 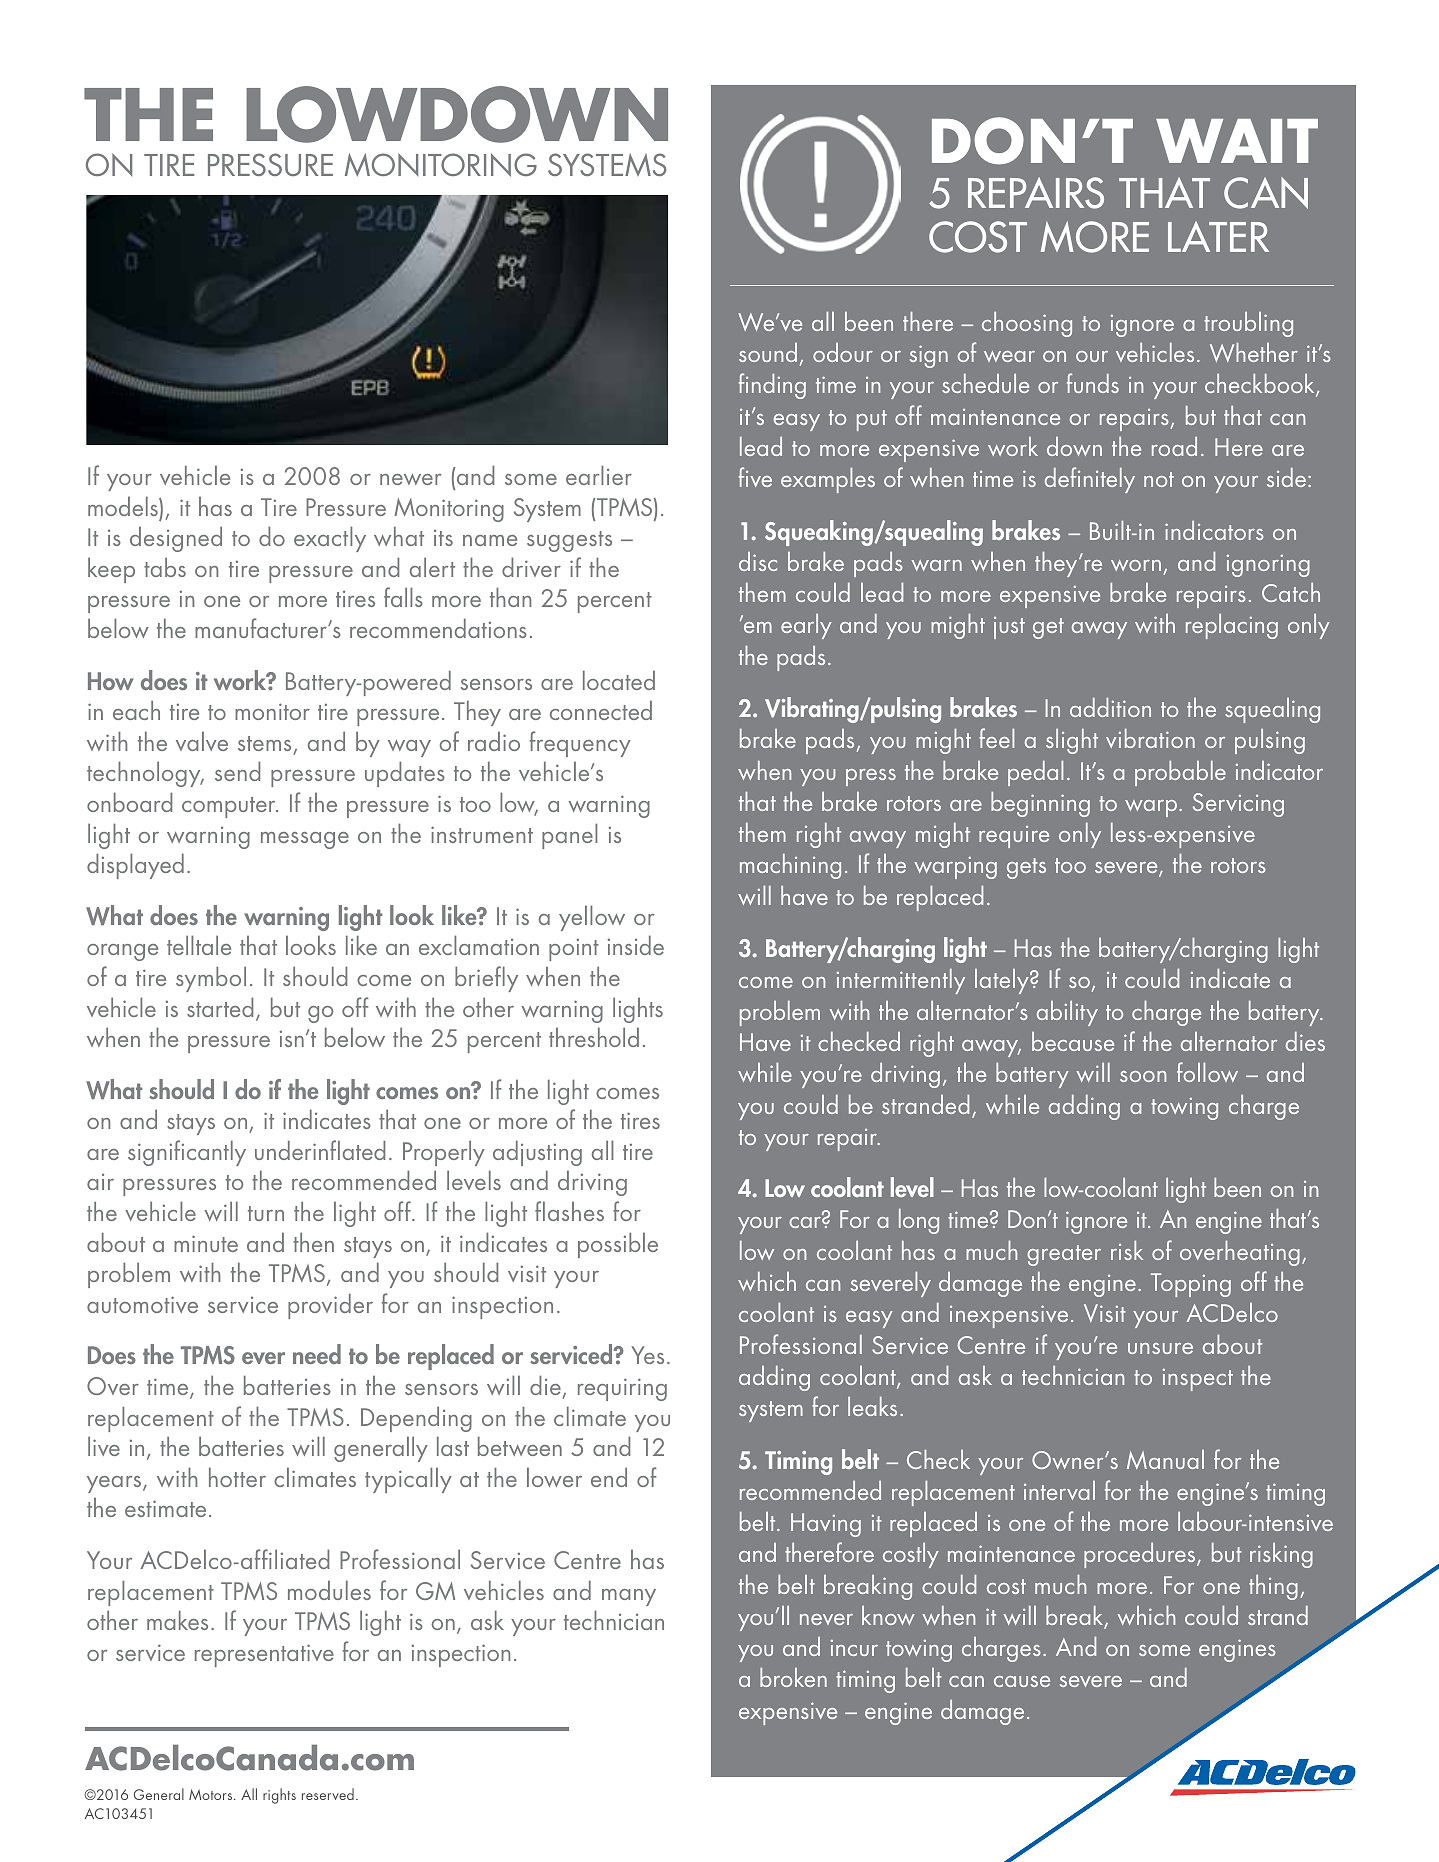 I want to click on Topping, so click(x=1191, y=1285).
